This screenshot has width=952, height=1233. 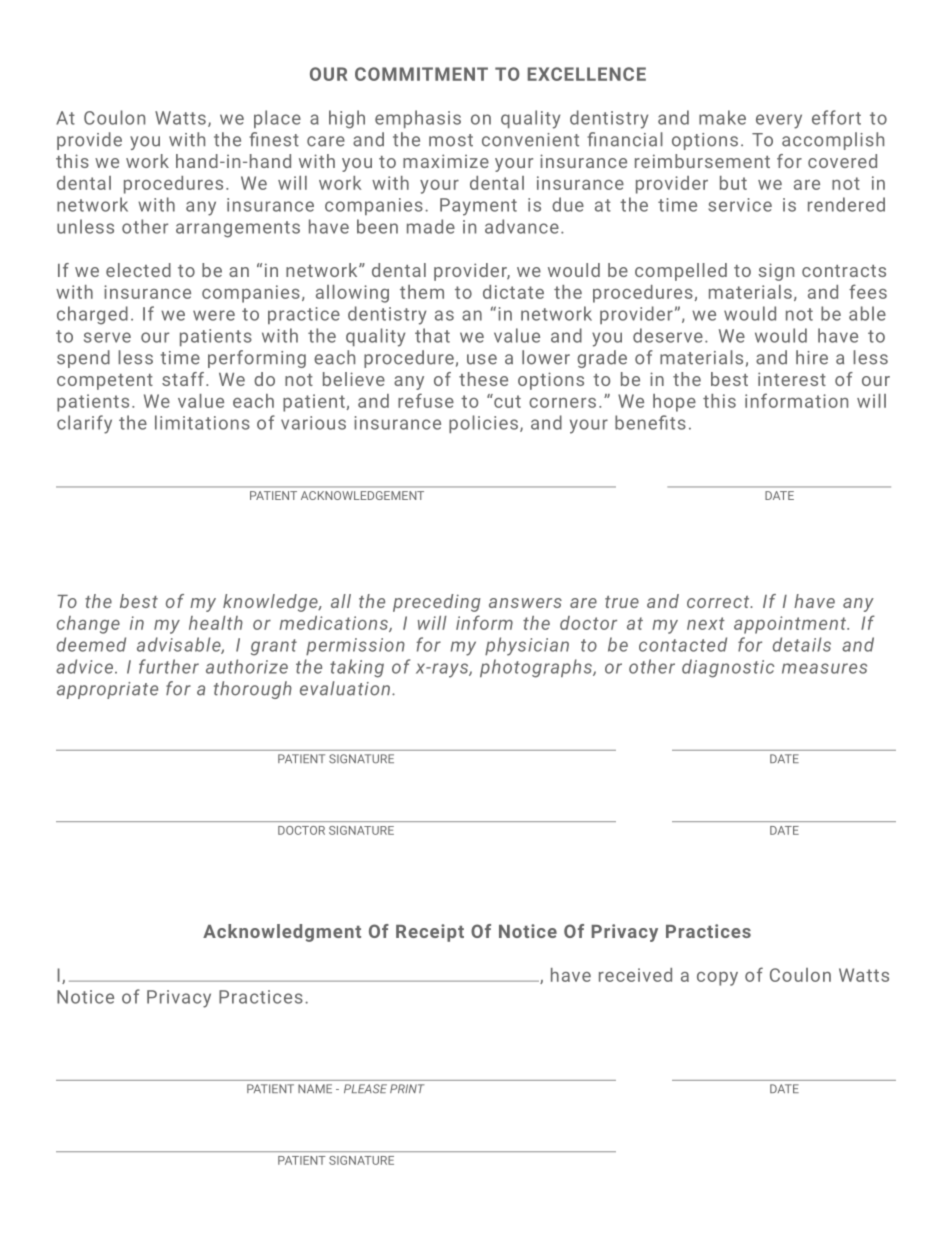 What do you see at coordinates (437, 603) in the screenshot?
I see `preceding` at bounding box center [437, 603].
